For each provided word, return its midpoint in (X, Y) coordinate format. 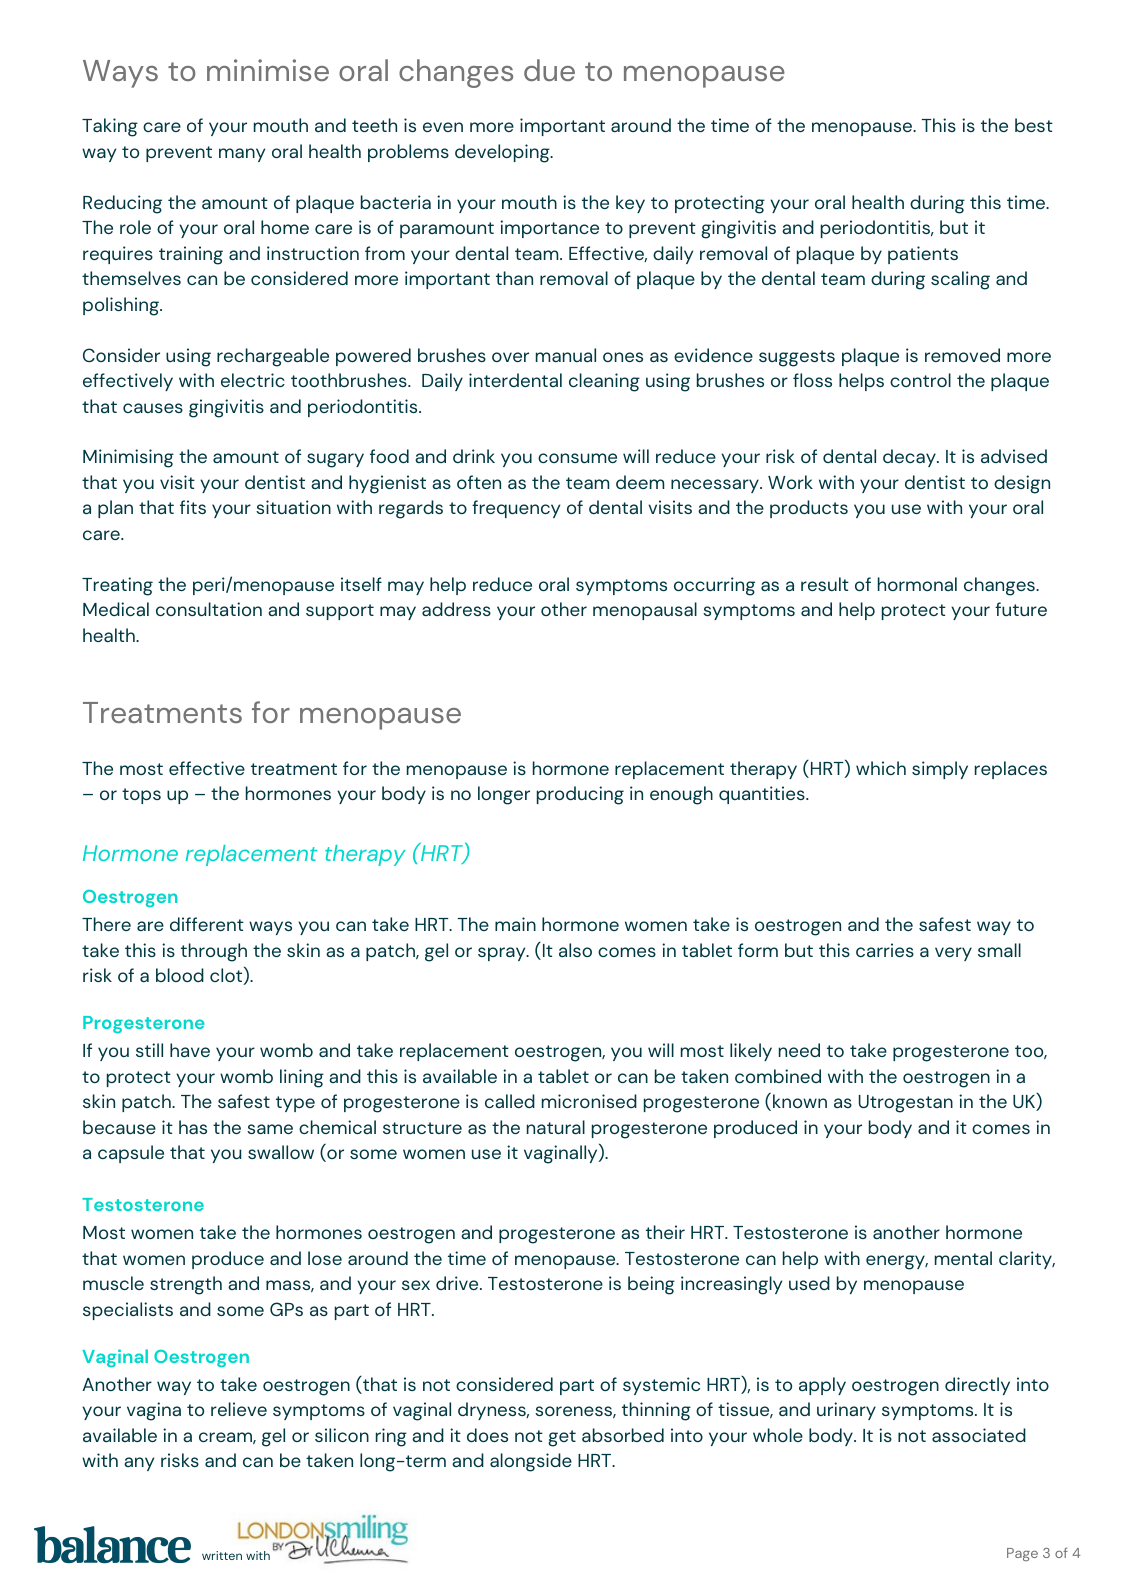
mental (963, 1258)
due (549, 70)
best (1034, 125)
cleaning (604, 382)
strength (186, 1285)
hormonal (917, 584)
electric (253, 380)
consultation (209, 609)
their (665, 1232)
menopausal (645, 611)
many (242, 155)
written (222, 1555)
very (953, 954)
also (575, 950)
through (214, 952)
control (920, 380)
